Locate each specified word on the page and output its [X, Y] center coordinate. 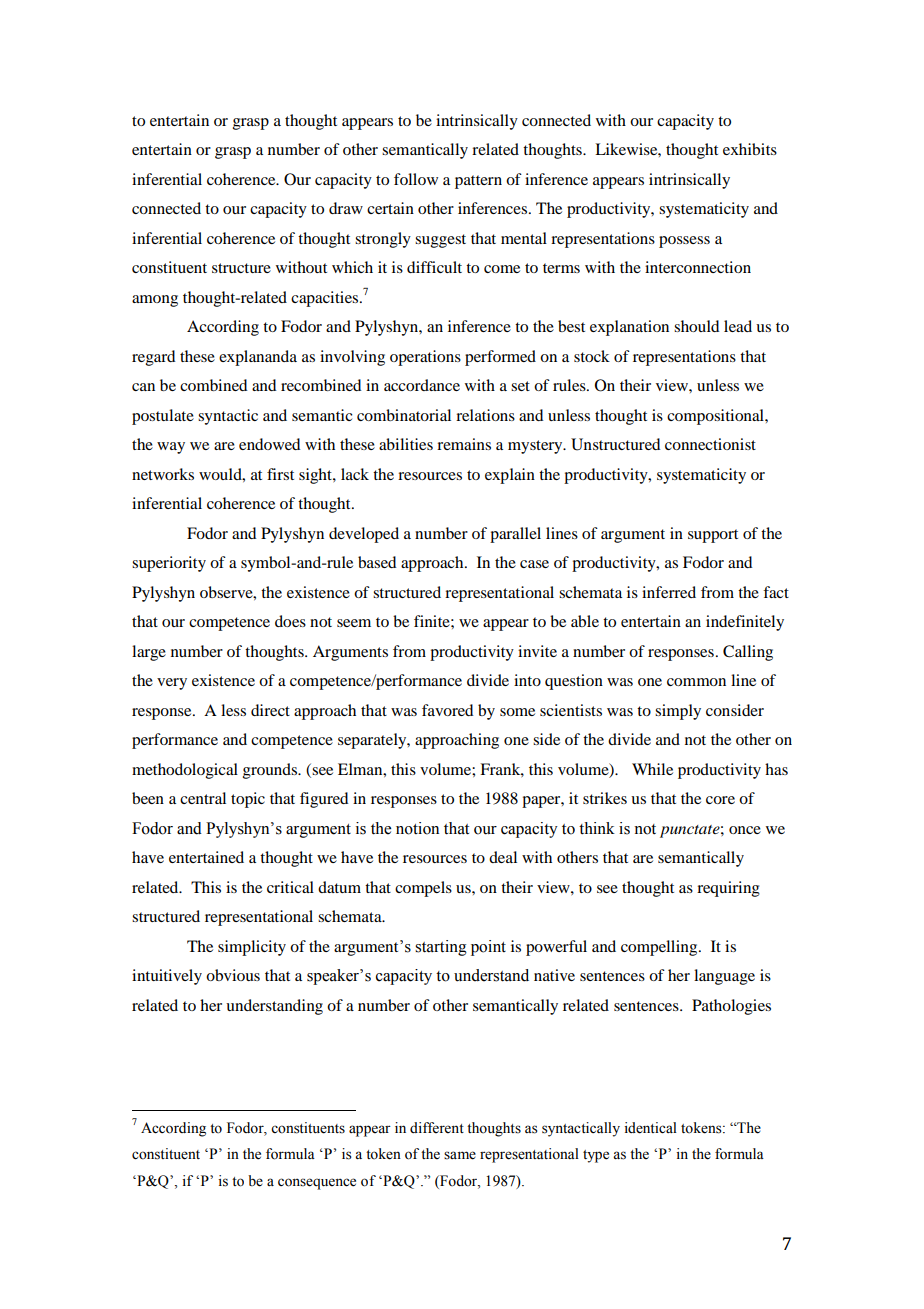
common [696, 682]
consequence [317, 1184]
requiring [728, 889]
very [172, 684]
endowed [269, 444]
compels [423, 889]
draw [346, 208]
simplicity [252, 948]
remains [464, 444]
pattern [478, 182]
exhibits [750, 149]
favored [447, 710]
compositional [716, 417]
